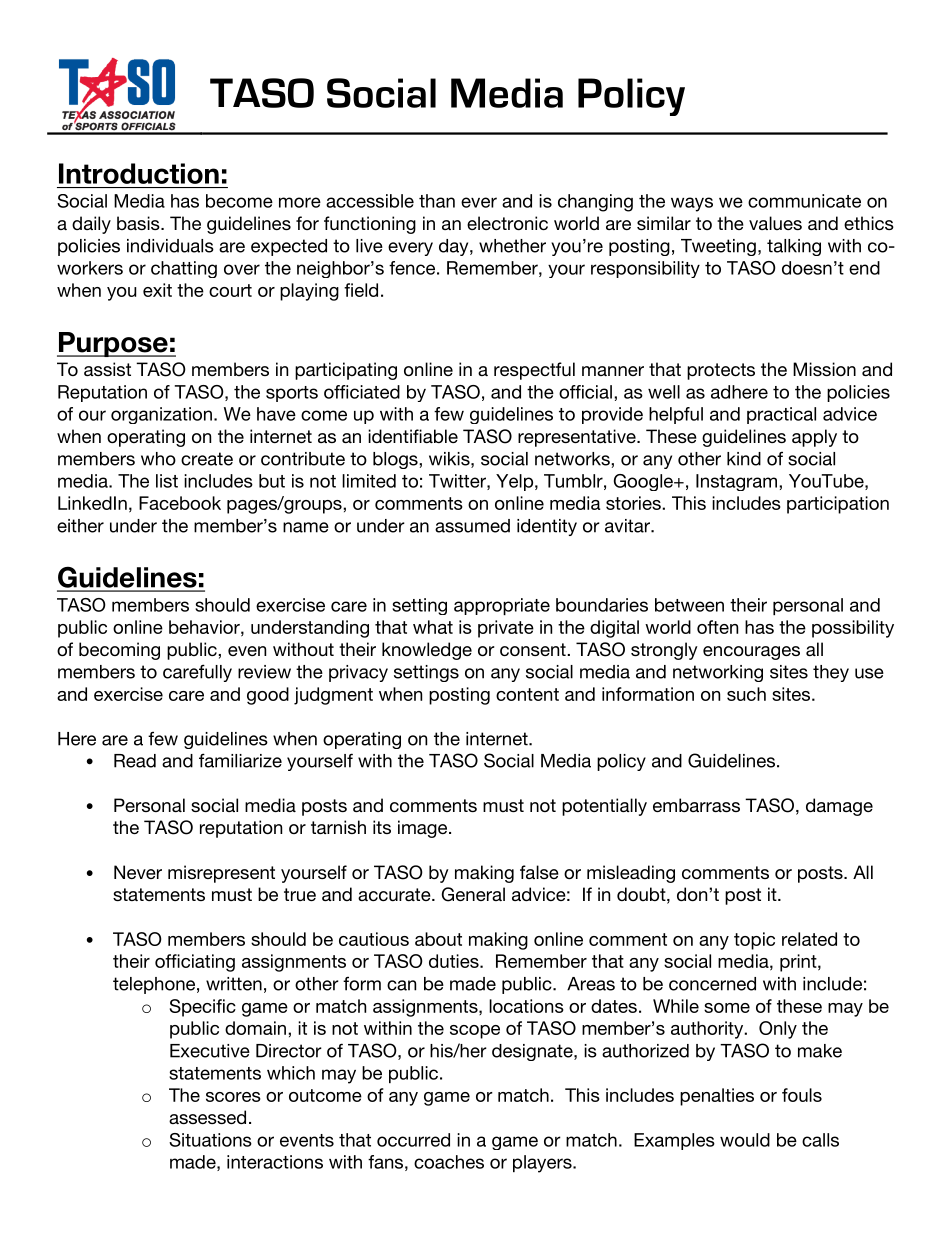 The width and height of the screenshot is (952, 1233). Describe the element at coordinates (119, 651) in the screenshot. I see `becoming` at that location.
